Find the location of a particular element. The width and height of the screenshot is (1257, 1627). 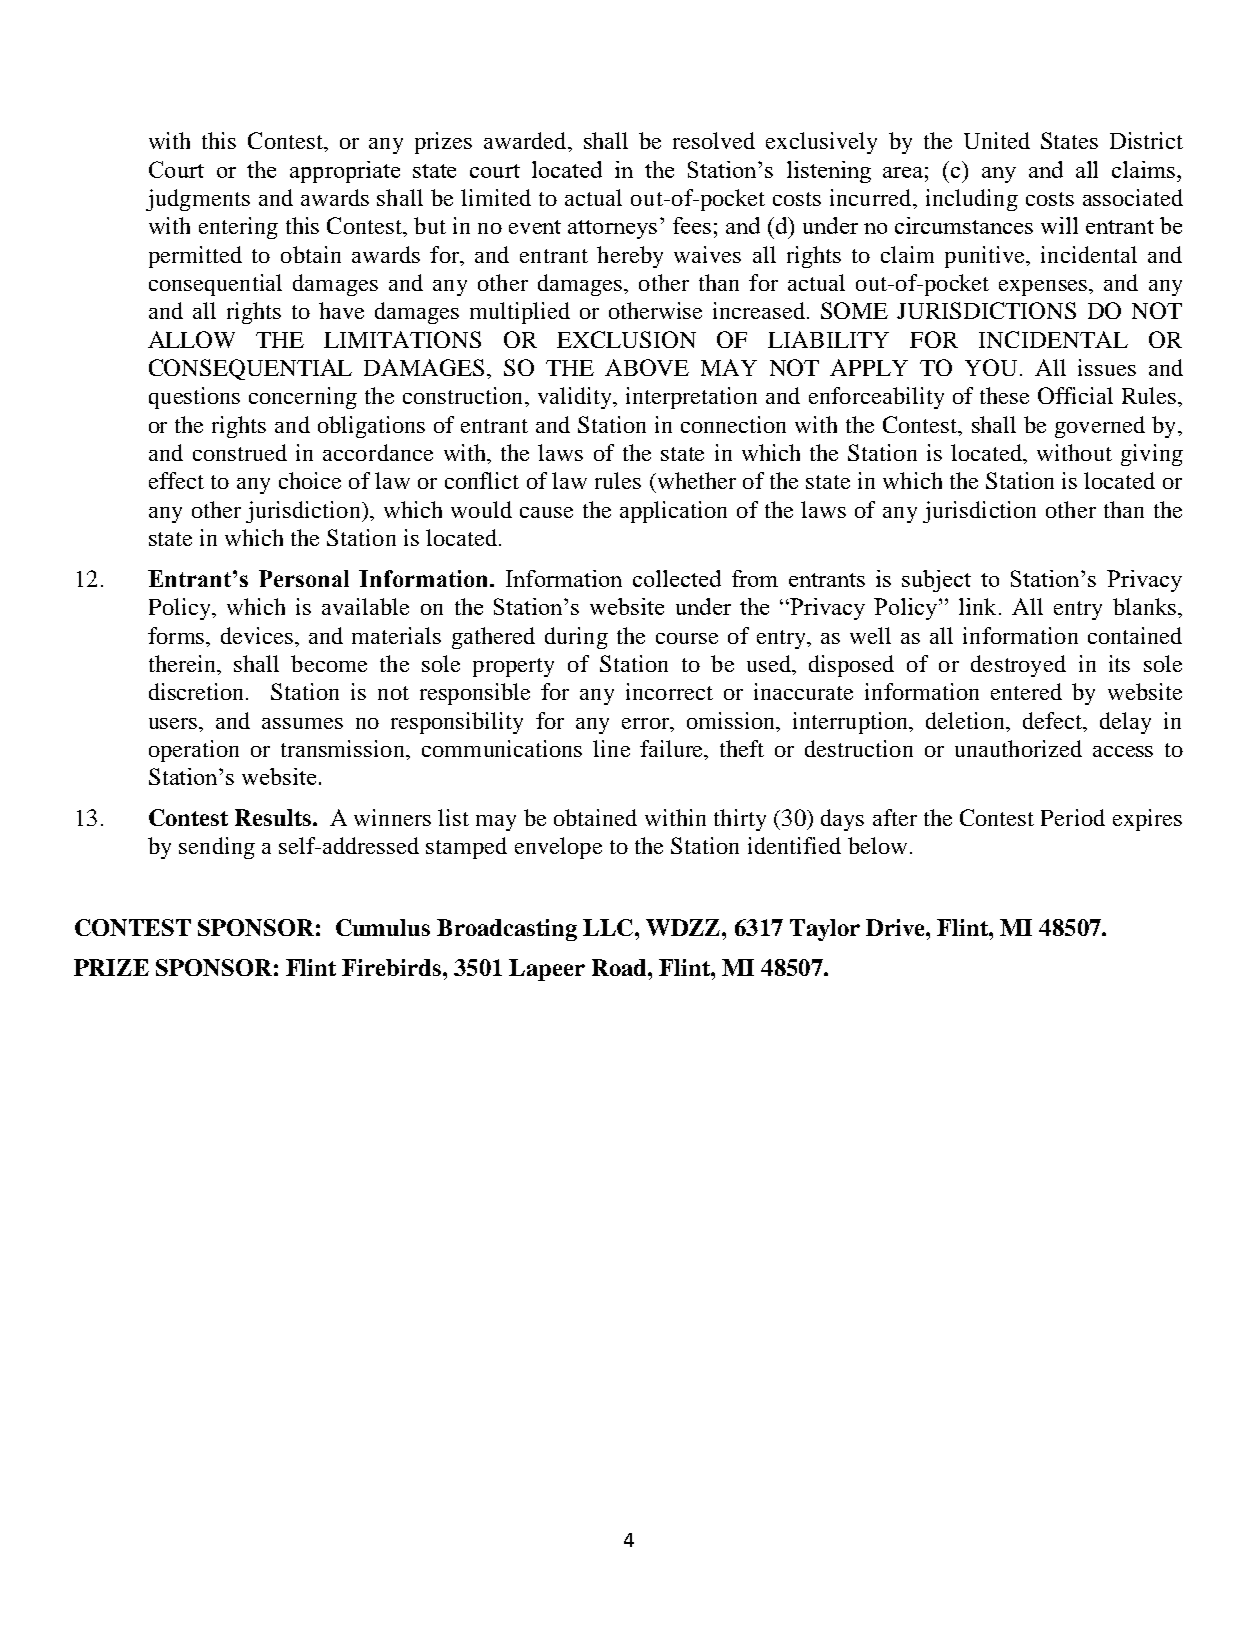

Cumulus is located at coordinates (383, 927).
